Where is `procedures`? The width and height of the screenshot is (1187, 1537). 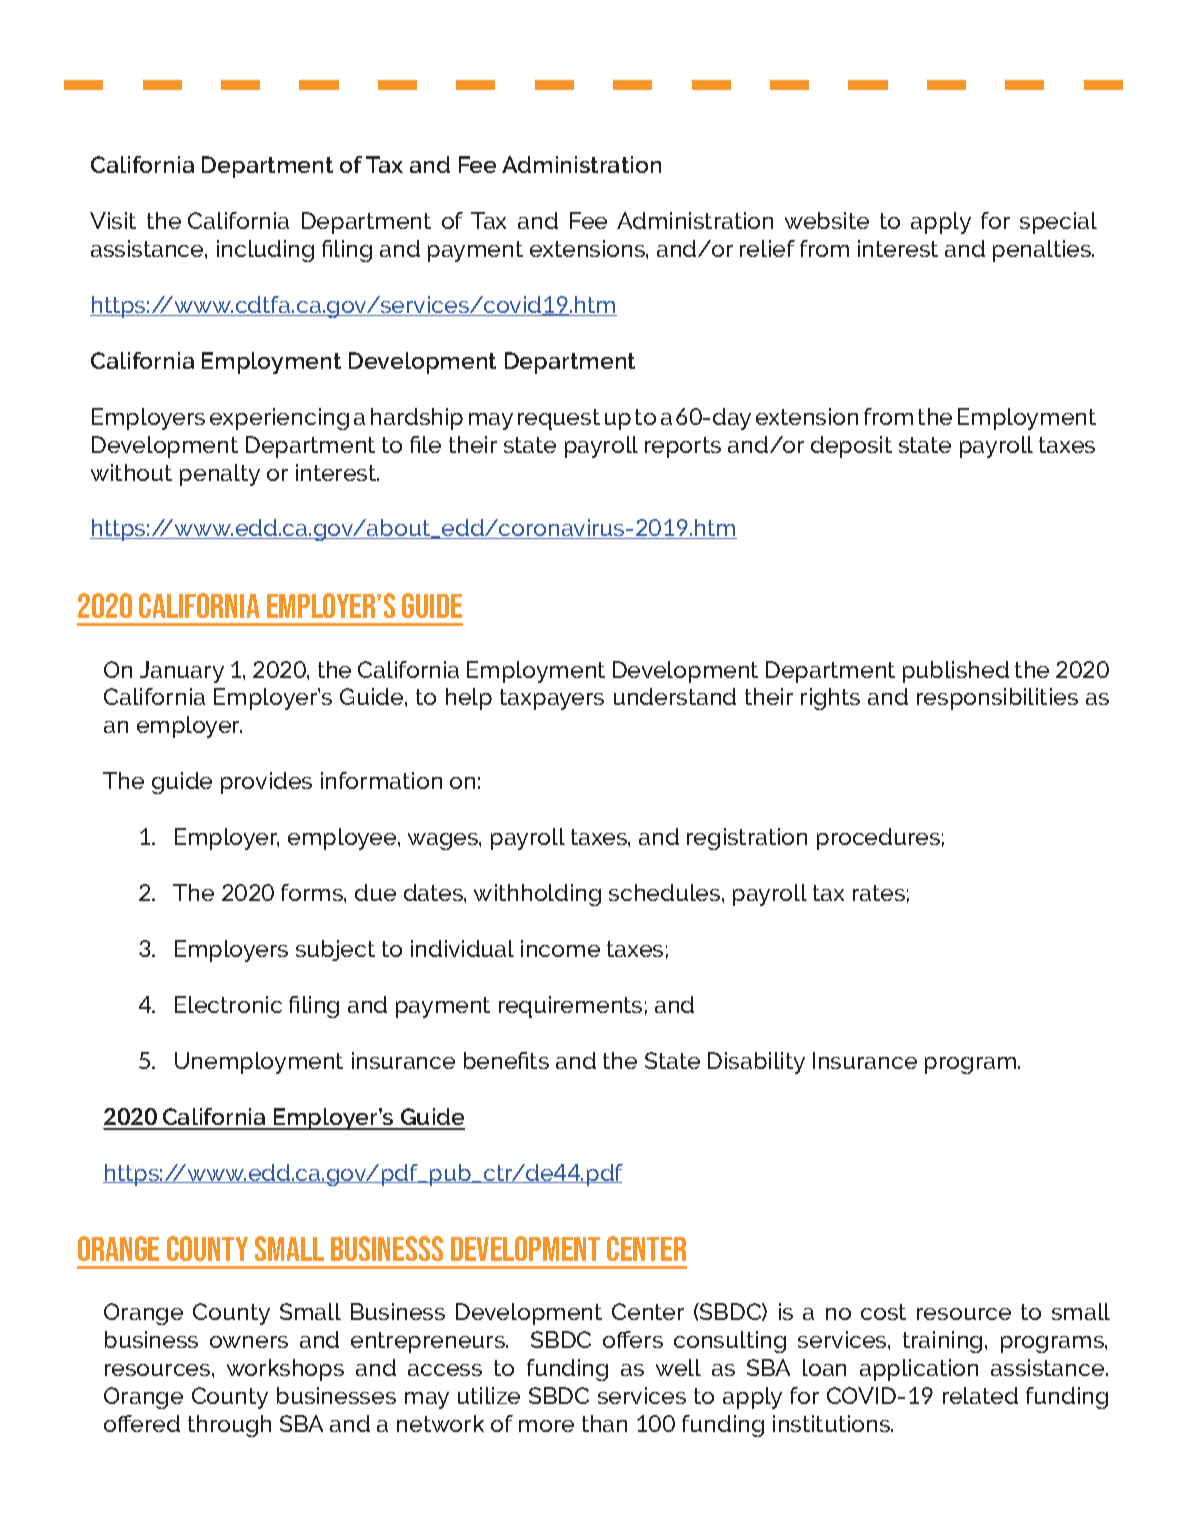 procedures is located at coordinates (878, 839).
